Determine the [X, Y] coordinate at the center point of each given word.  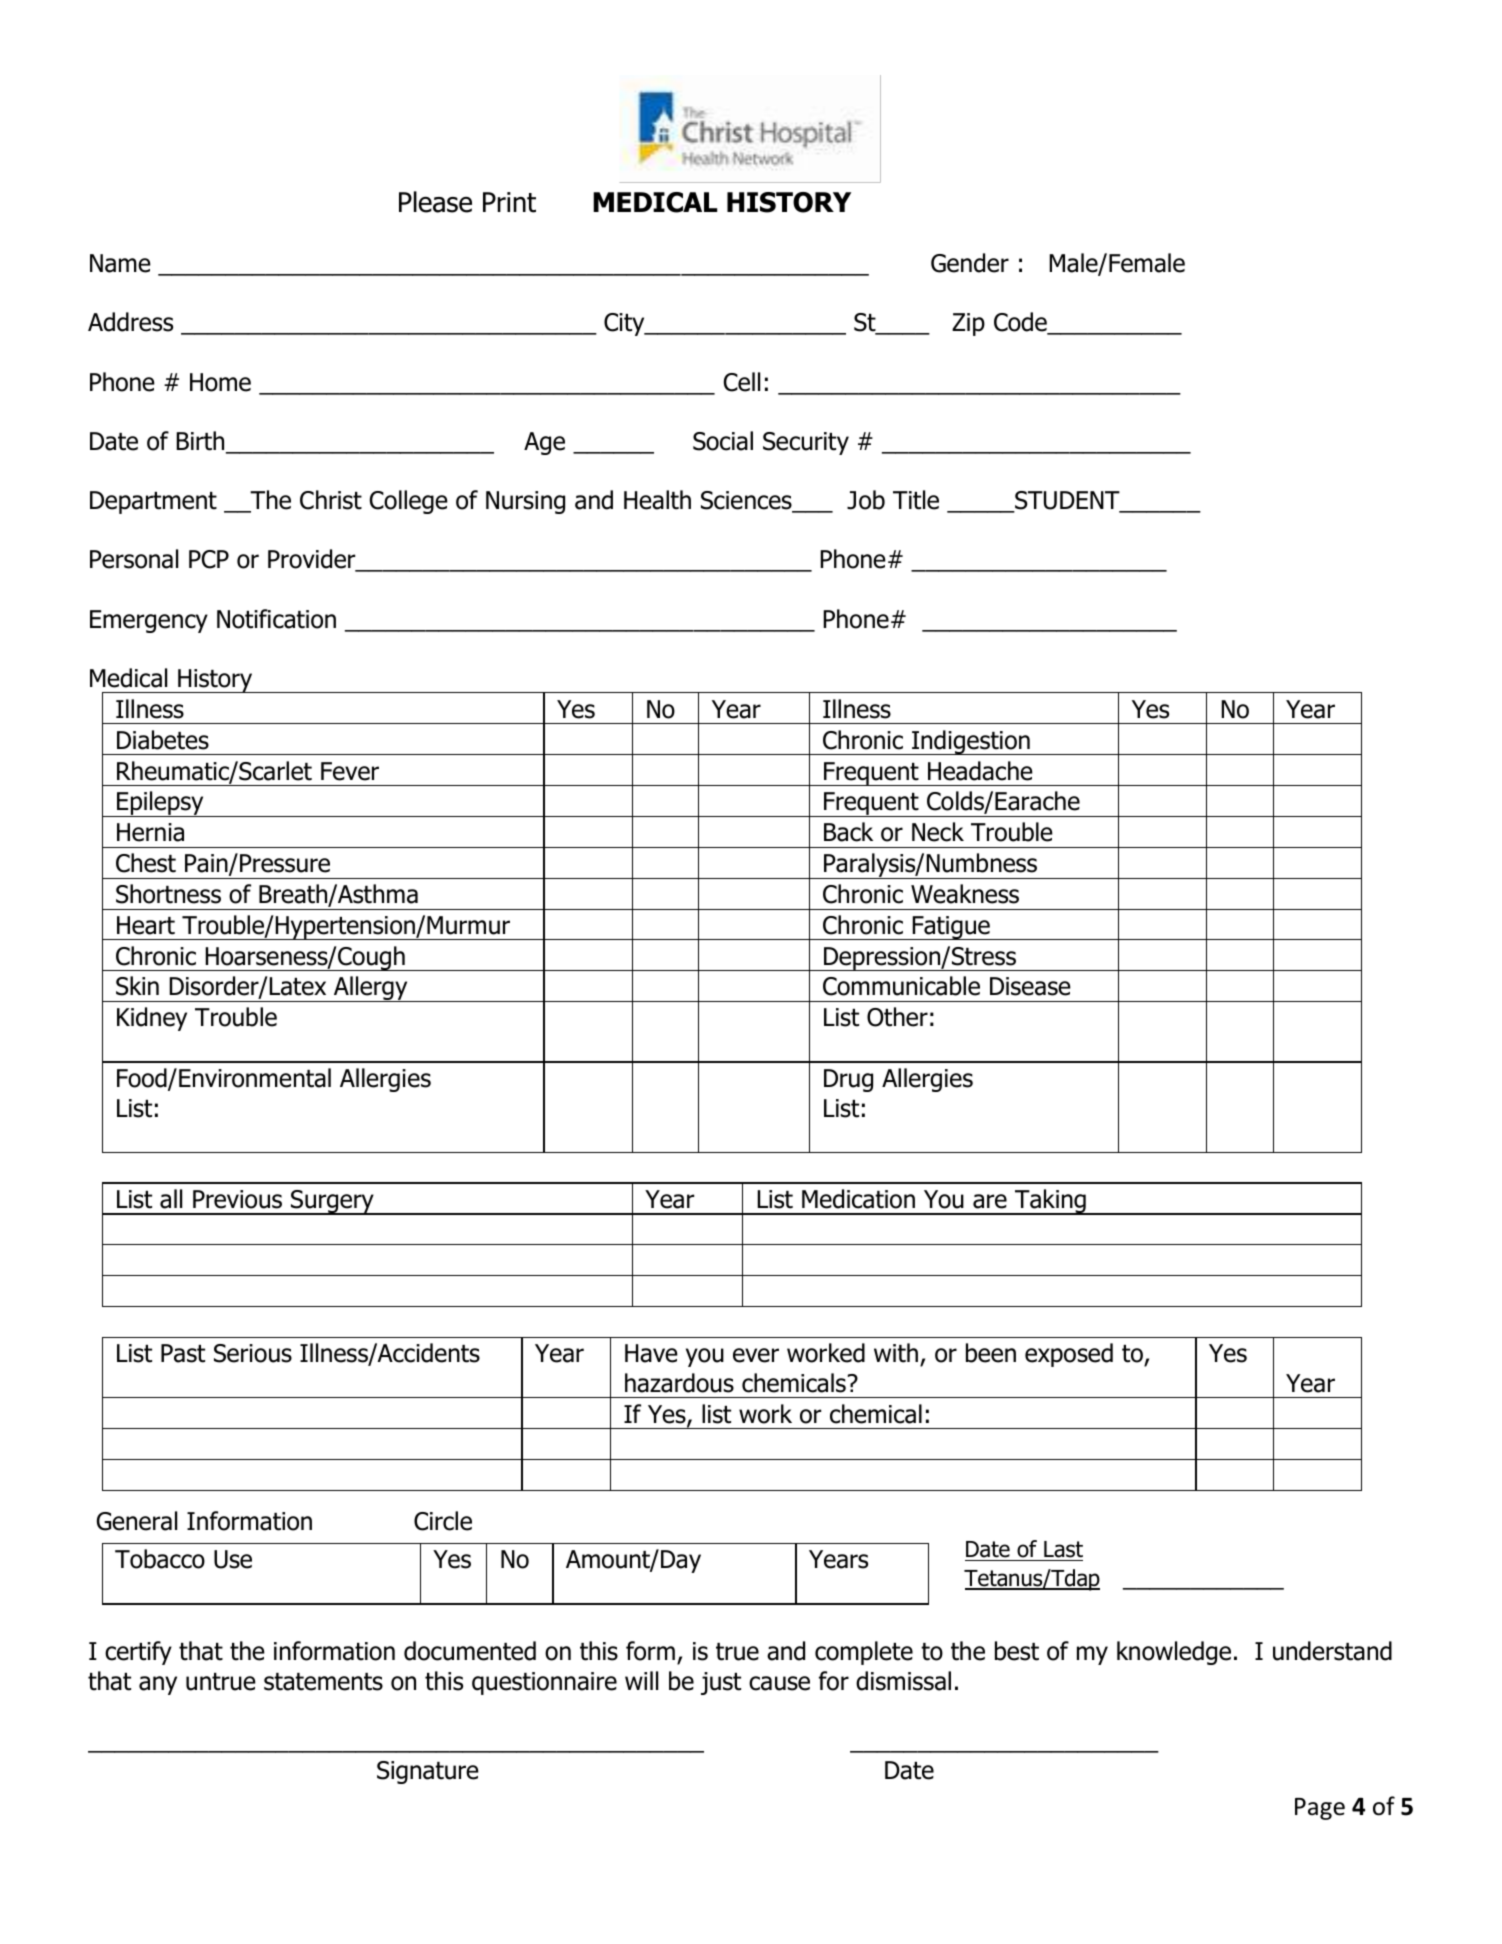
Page [1320, 1809]
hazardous [679, 1383]
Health [657, 500]
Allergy [371, 989]
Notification [276, 619]
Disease [1030, 986]
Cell [742, 382]
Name [120, 263]
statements [323, 1682]
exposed [1069, 1355]
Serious [253, 1353]
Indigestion [971, 742]
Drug [848, 1080]
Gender [970, 263]
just [721, 1683]
